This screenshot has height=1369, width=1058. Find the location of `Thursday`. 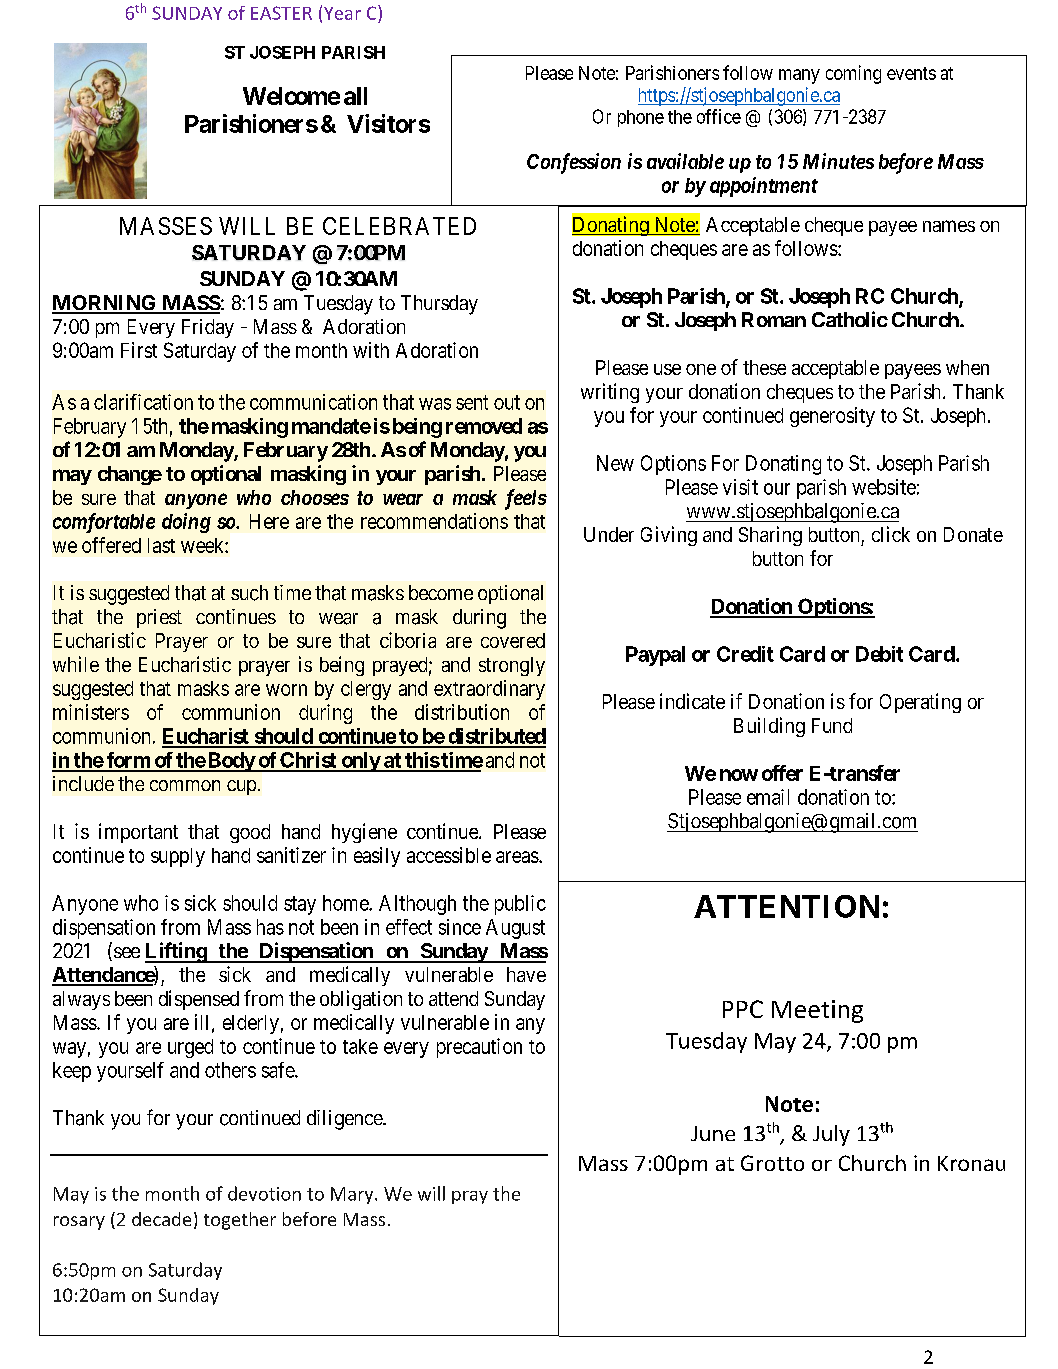

Thursday is located at coordinates (439, 305).
